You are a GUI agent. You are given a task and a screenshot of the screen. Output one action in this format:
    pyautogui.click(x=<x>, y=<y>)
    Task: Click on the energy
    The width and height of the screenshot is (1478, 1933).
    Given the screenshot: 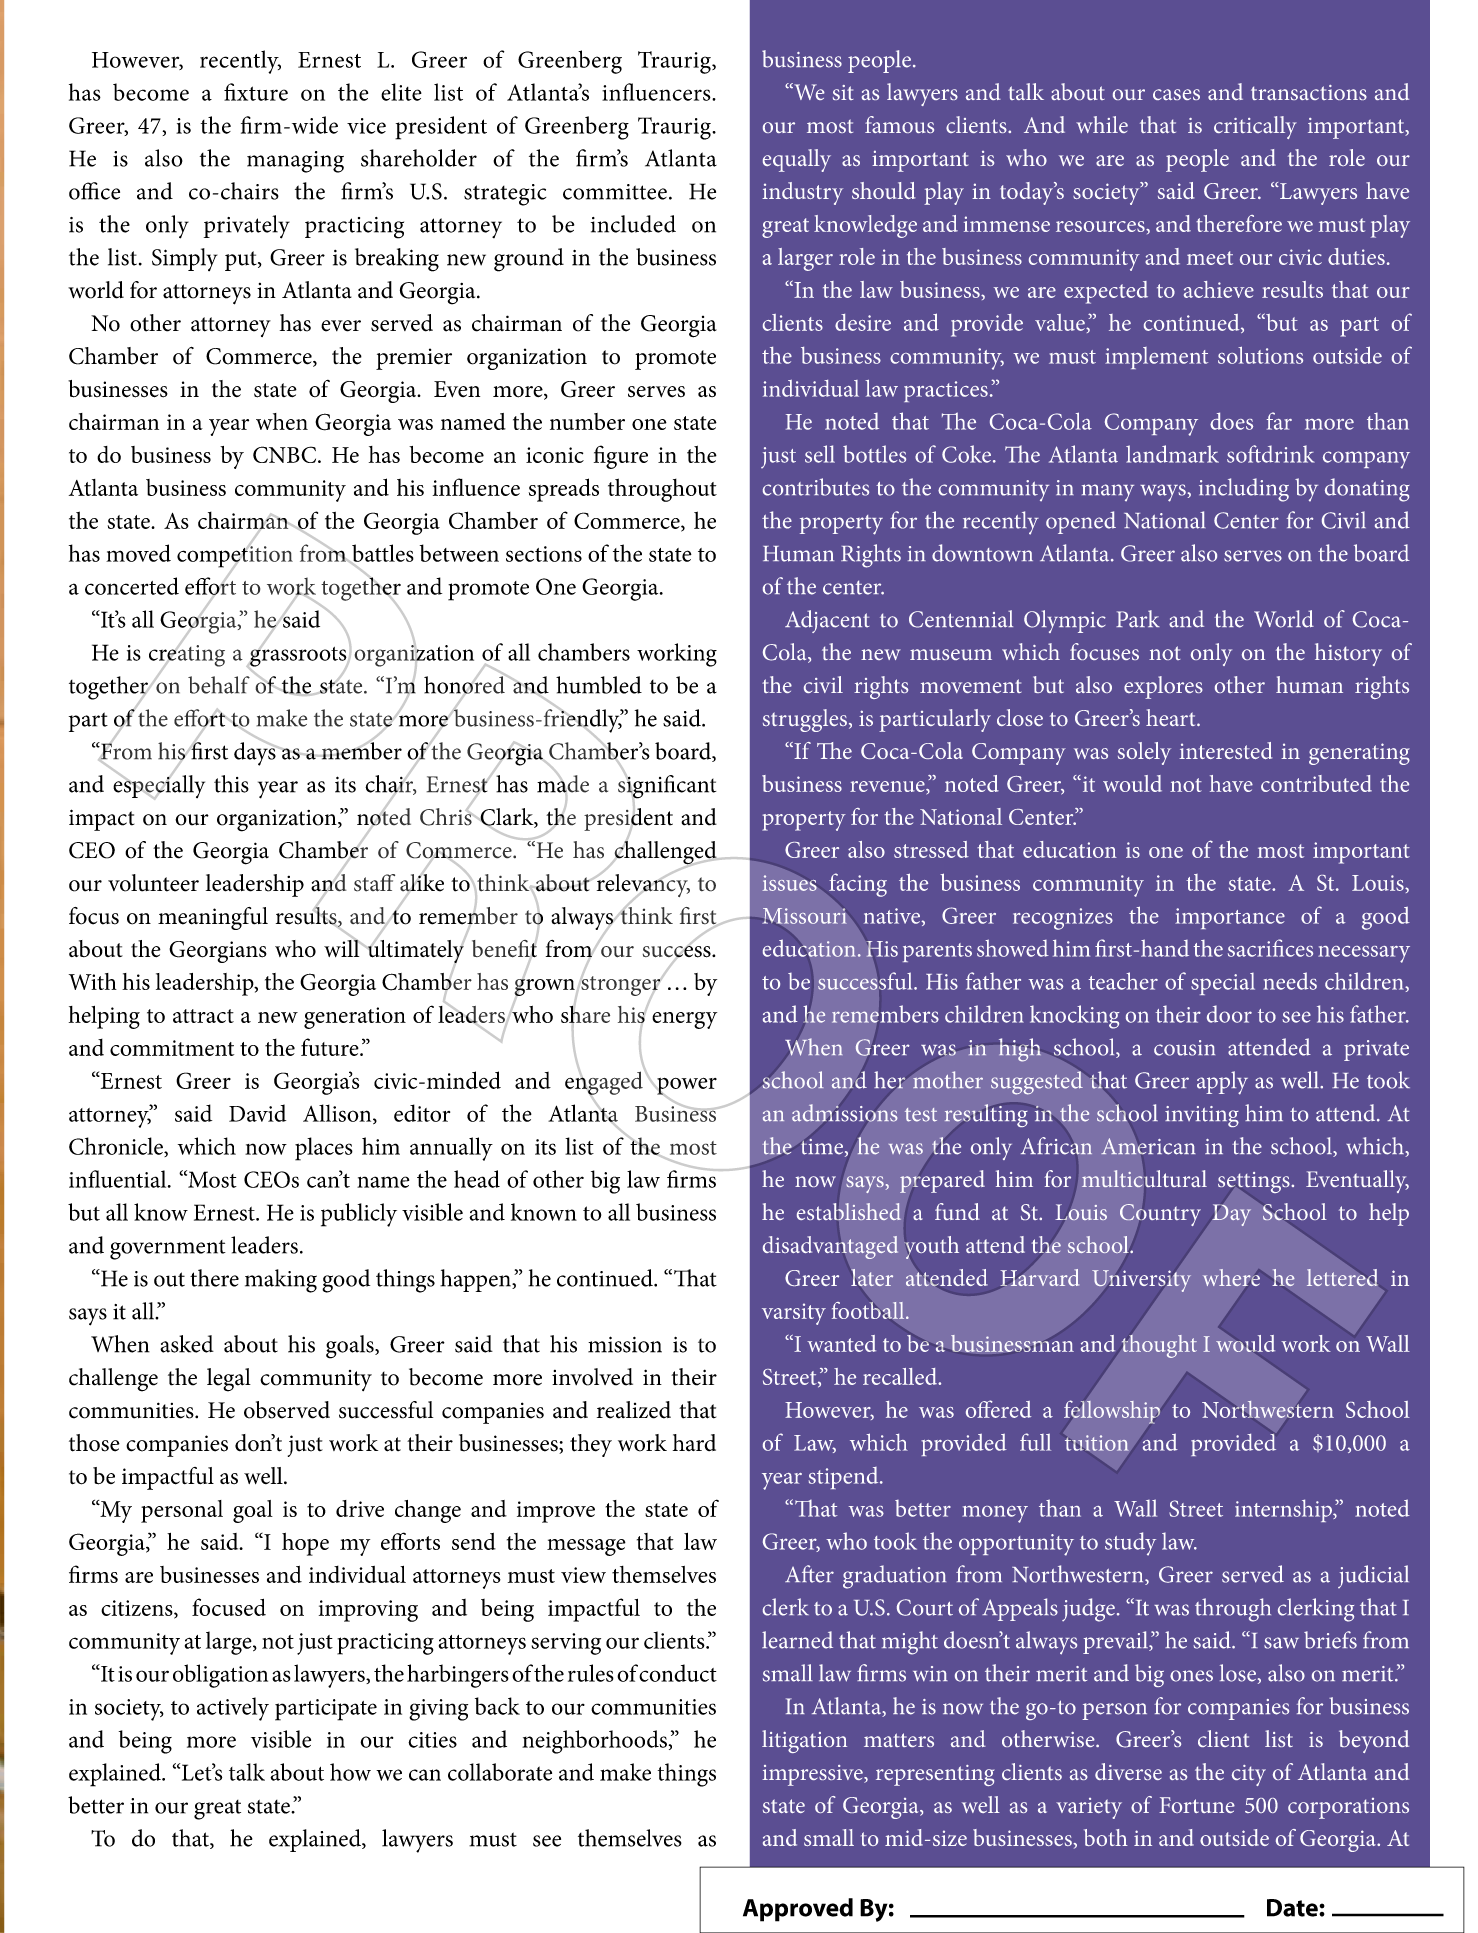 What is the action you would take?
    pyautogui.click(x=684, y=1020)
